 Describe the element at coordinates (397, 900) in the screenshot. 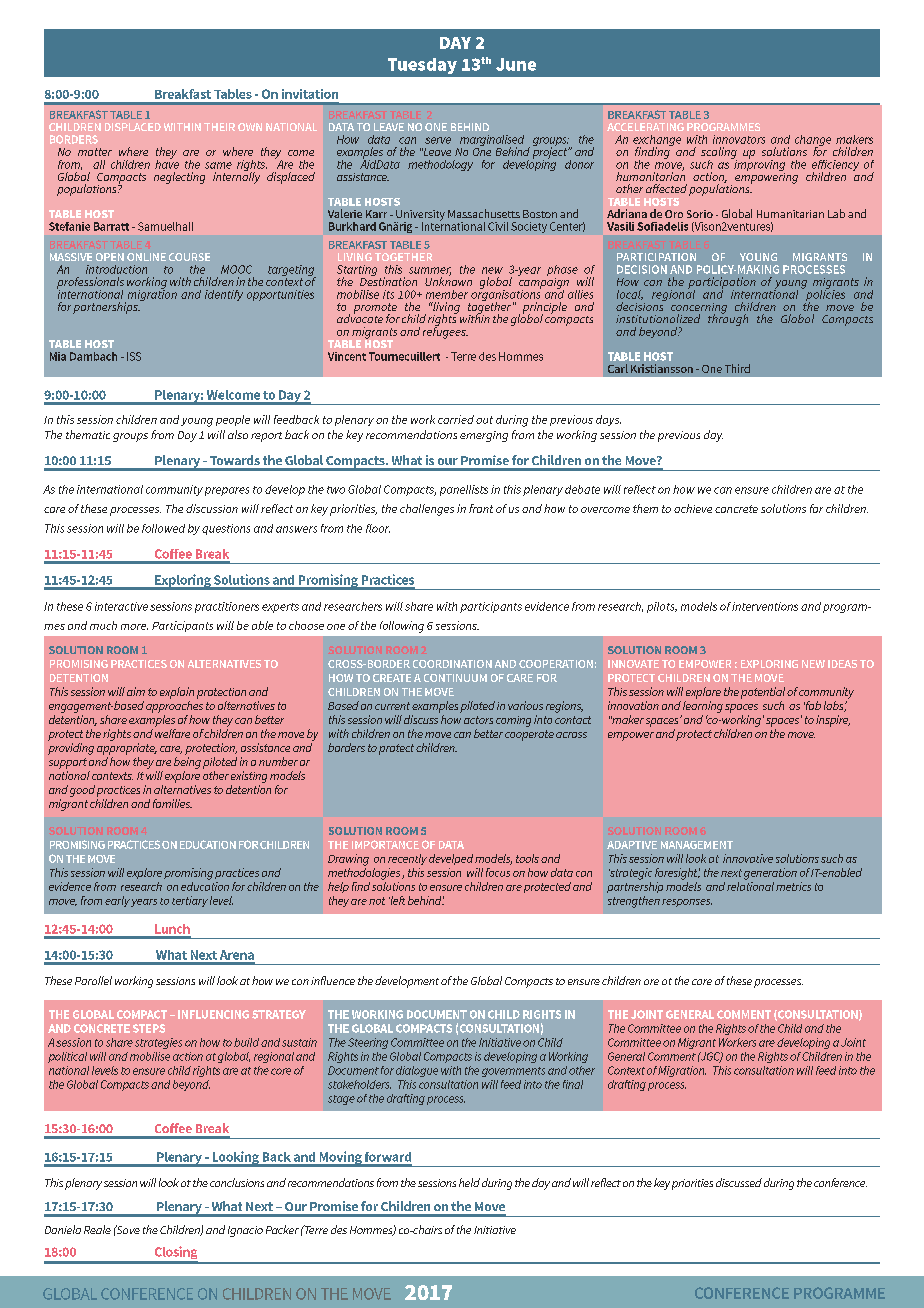

I see `left` at that location.
